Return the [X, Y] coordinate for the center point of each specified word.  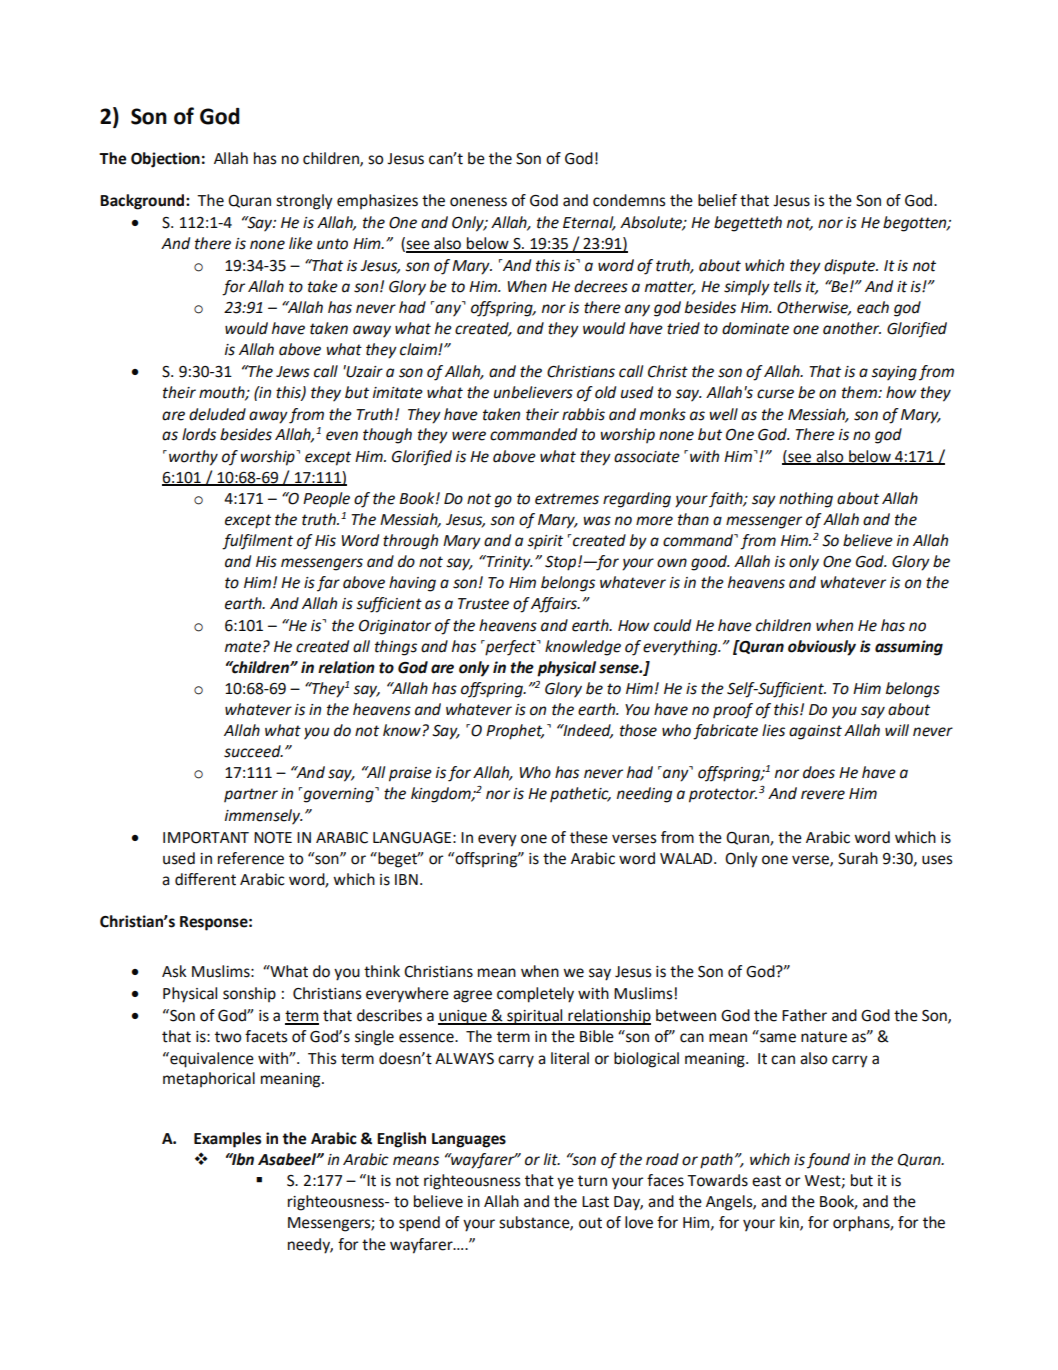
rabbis [583, 414]
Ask [174, 971]
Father [804, 1015]
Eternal [589, 223]
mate [243, 647]
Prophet [515, 732]
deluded [217, 414]
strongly [304, 202]
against [815, 732]
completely [535, 995]
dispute [851, 266]
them [860, 392]
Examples [227, 1140]
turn [592, 1181]
